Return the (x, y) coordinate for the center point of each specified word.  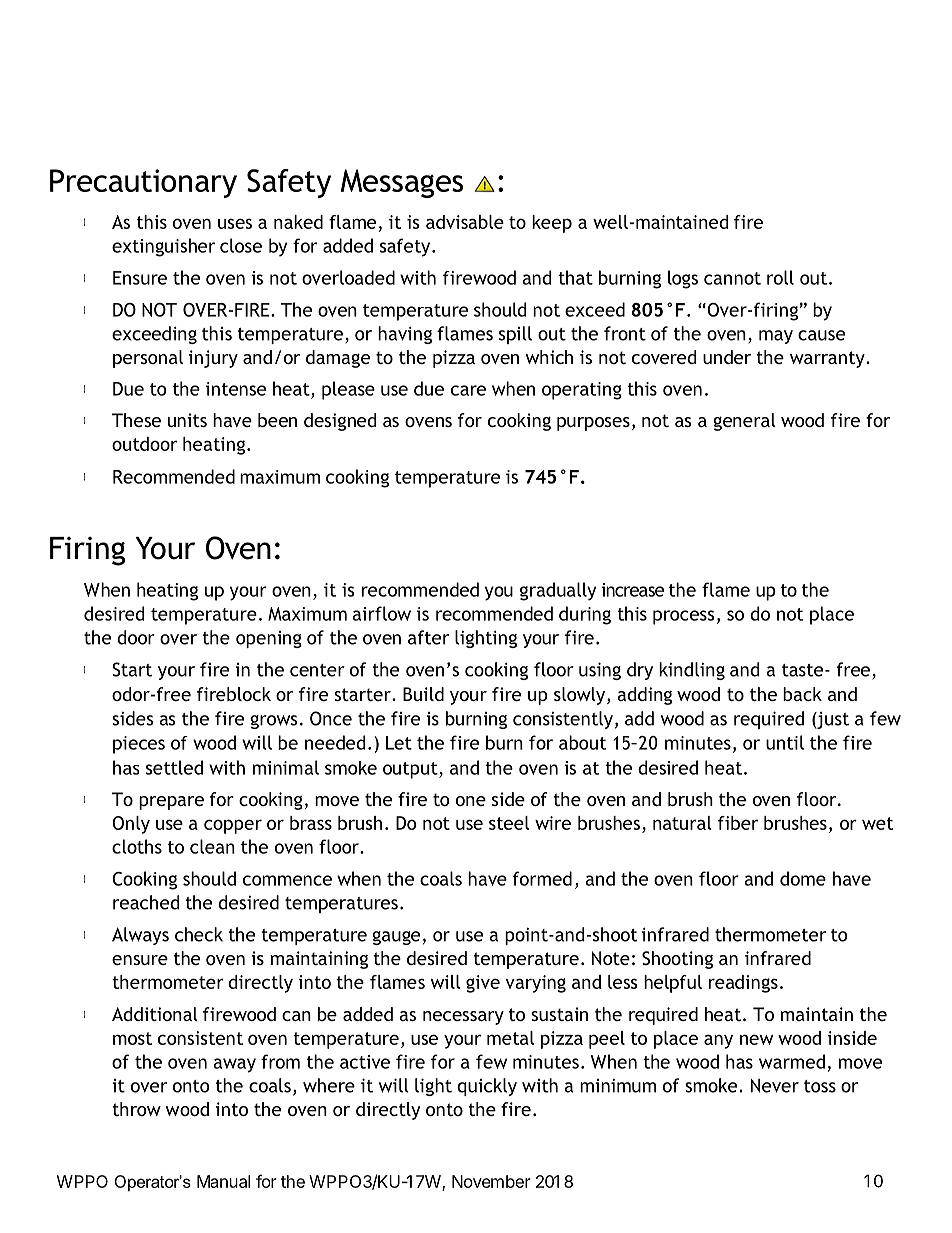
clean (212, 846)
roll (780, 277)
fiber (738, 823)
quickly (487, 1087)
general (744, 422)
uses (235, 223)
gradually (558, 591)
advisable (465, 222)
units (187, 420)
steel (509, 823)
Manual (223, 1181)
